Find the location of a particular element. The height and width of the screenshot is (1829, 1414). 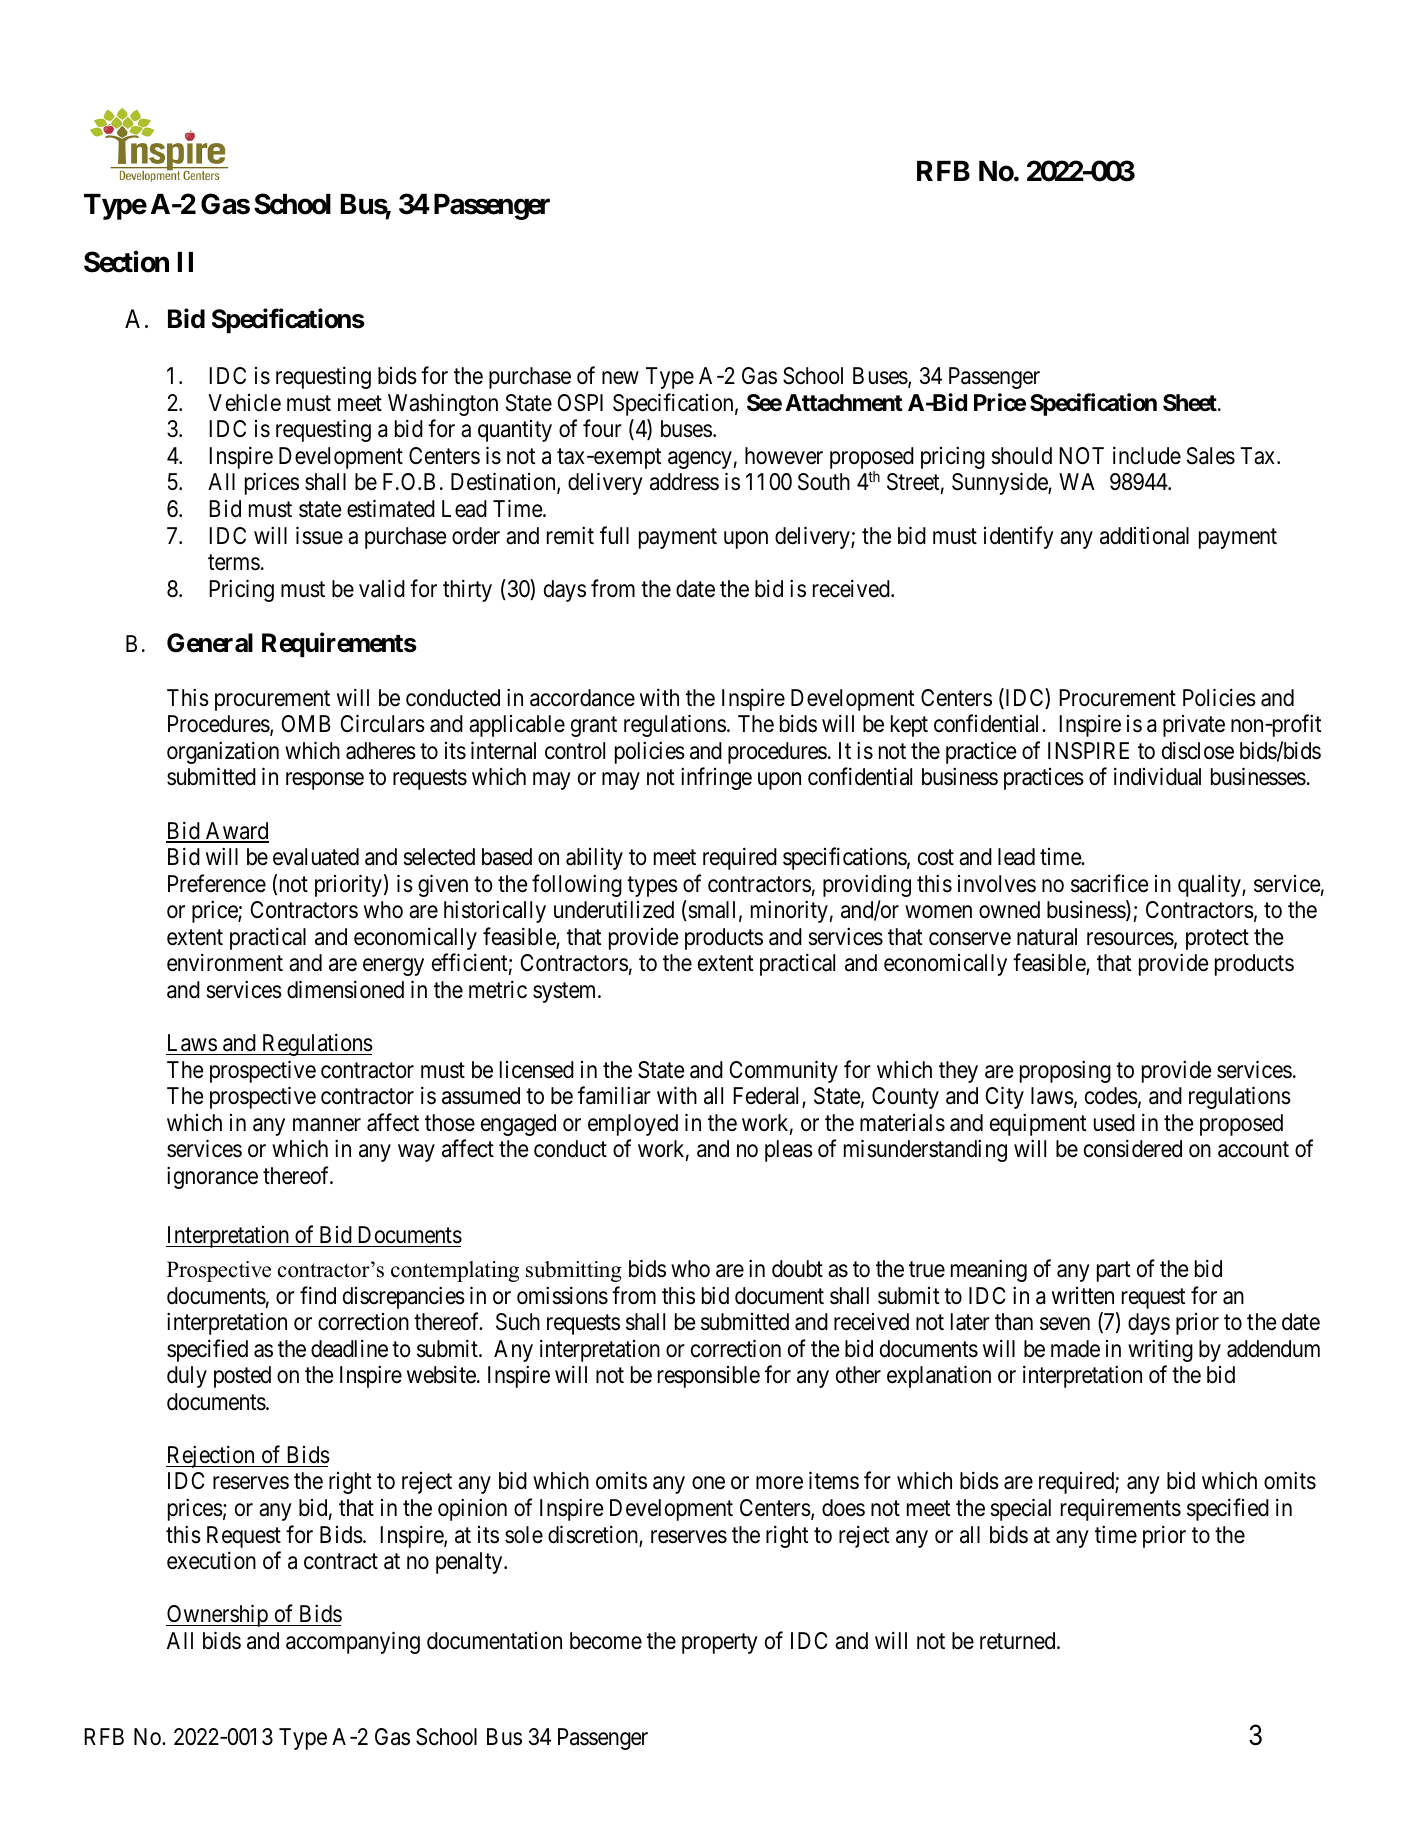

part is located at coordinates (1114, 1272).
